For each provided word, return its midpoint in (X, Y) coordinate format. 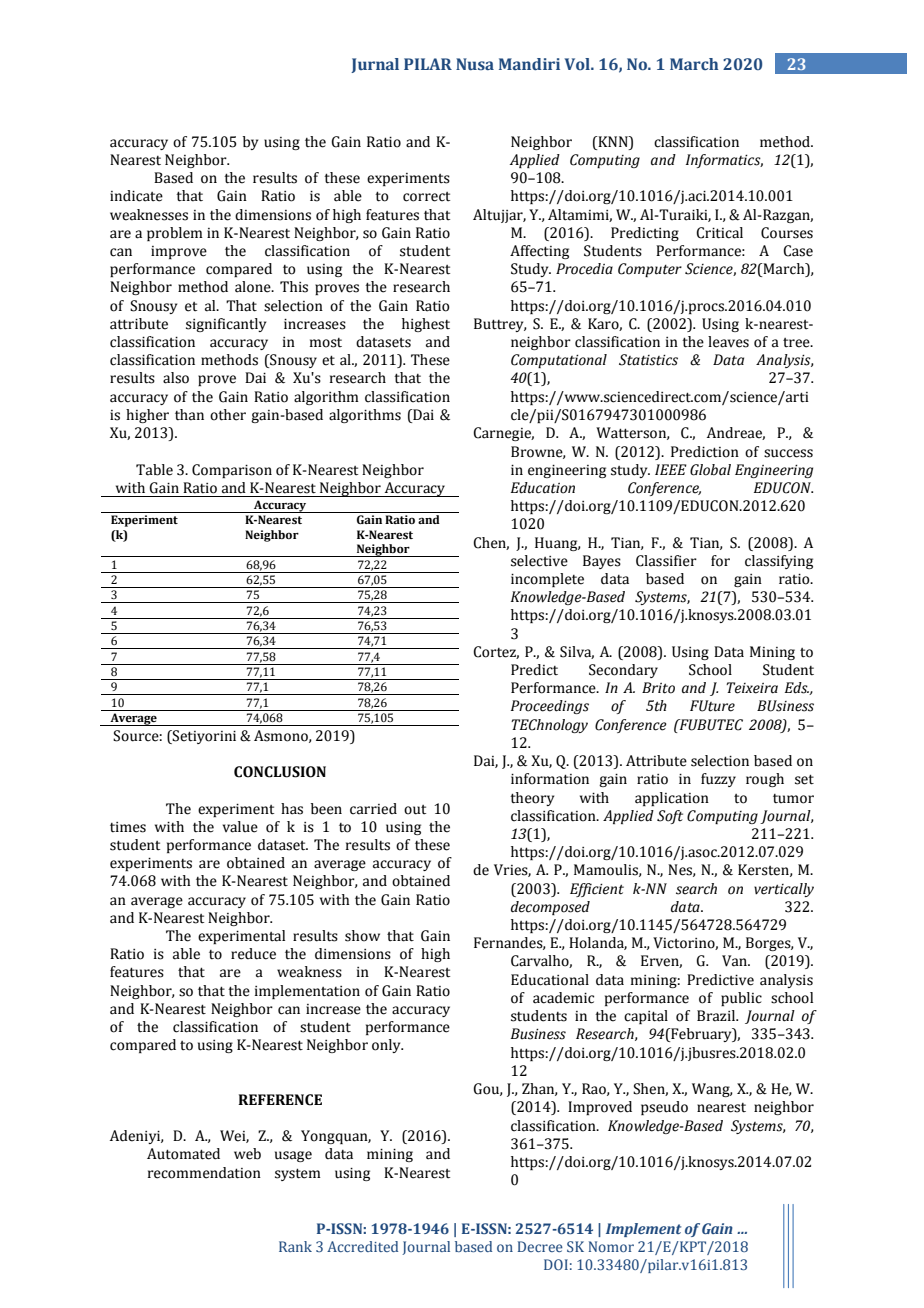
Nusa (475, 64)
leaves (728, 342)
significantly (226, 325)
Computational (559, 361)
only (387, 1046)
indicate (136, 196)
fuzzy (718, 780)
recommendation (204, 1173)
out (415, 810)
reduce (253, 954)
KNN (613, 141)
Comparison (232, 471)
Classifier (666, 561)
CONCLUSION (280, 772)
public (741, 999)
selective (539, 561)
